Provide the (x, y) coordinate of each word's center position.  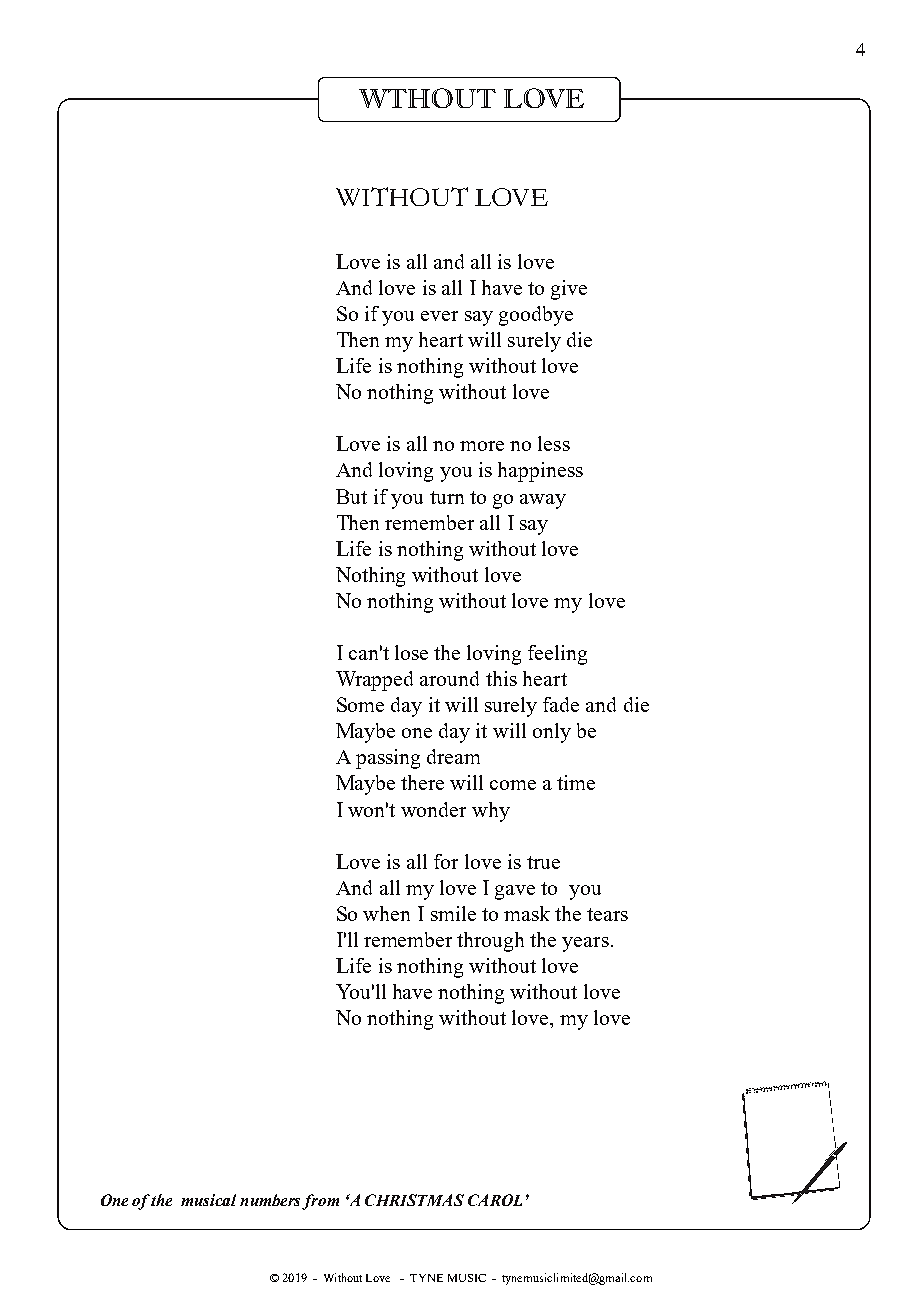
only (552, 733)
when (386, 913)
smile (453, 913)
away (543, 501)
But (351, 496)
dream (453, 756)
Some (360, 704)
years (585, 944)
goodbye (536, 316)
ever (439, 316)
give (569, 290)
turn (447, 497)
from (320, 1202)
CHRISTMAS (414, 1200)
